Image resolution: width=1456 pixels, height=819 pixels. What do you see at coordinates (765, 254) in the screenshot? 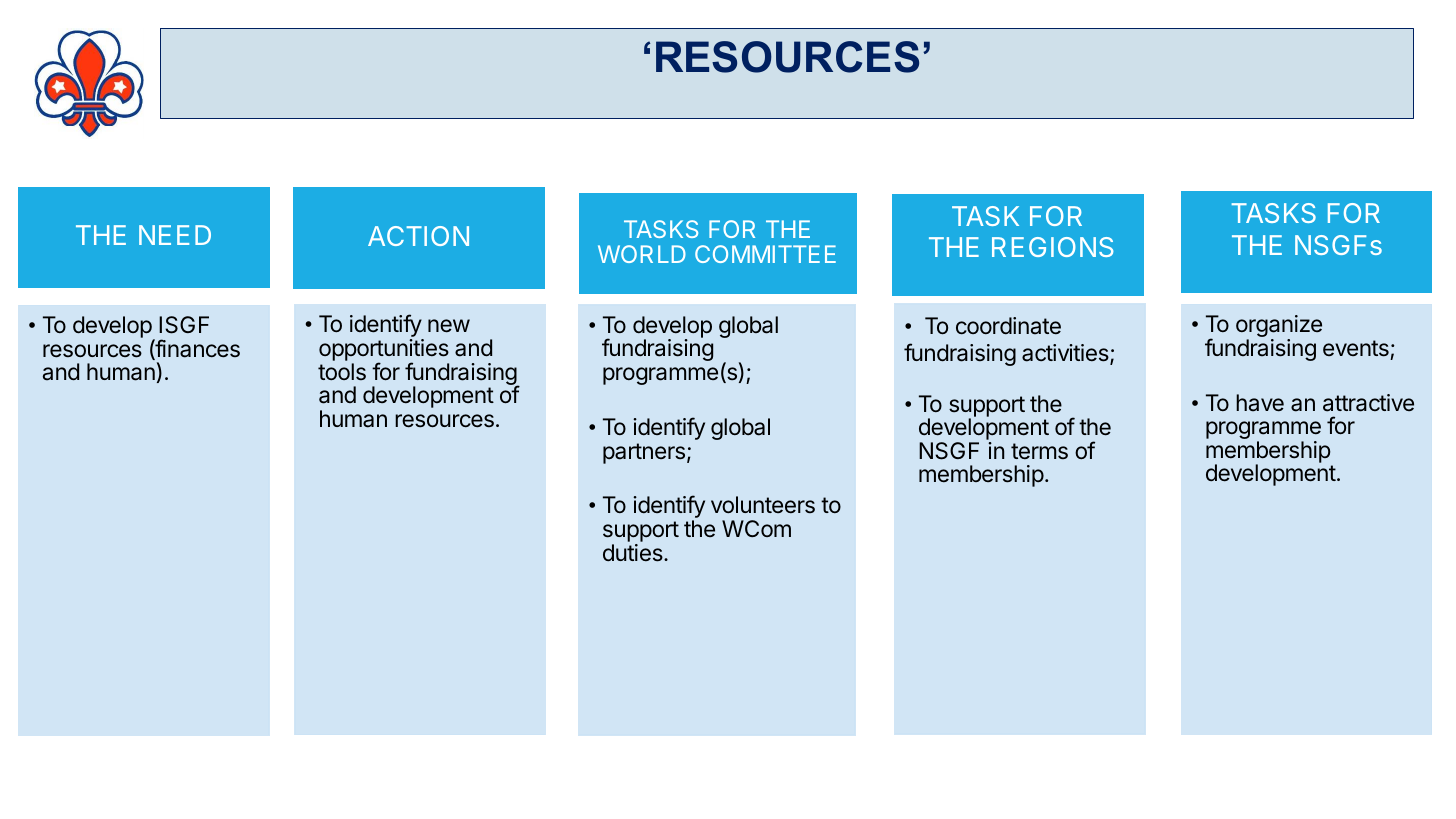
I see `COMMITTEE` at bounding box center [765, 254].
